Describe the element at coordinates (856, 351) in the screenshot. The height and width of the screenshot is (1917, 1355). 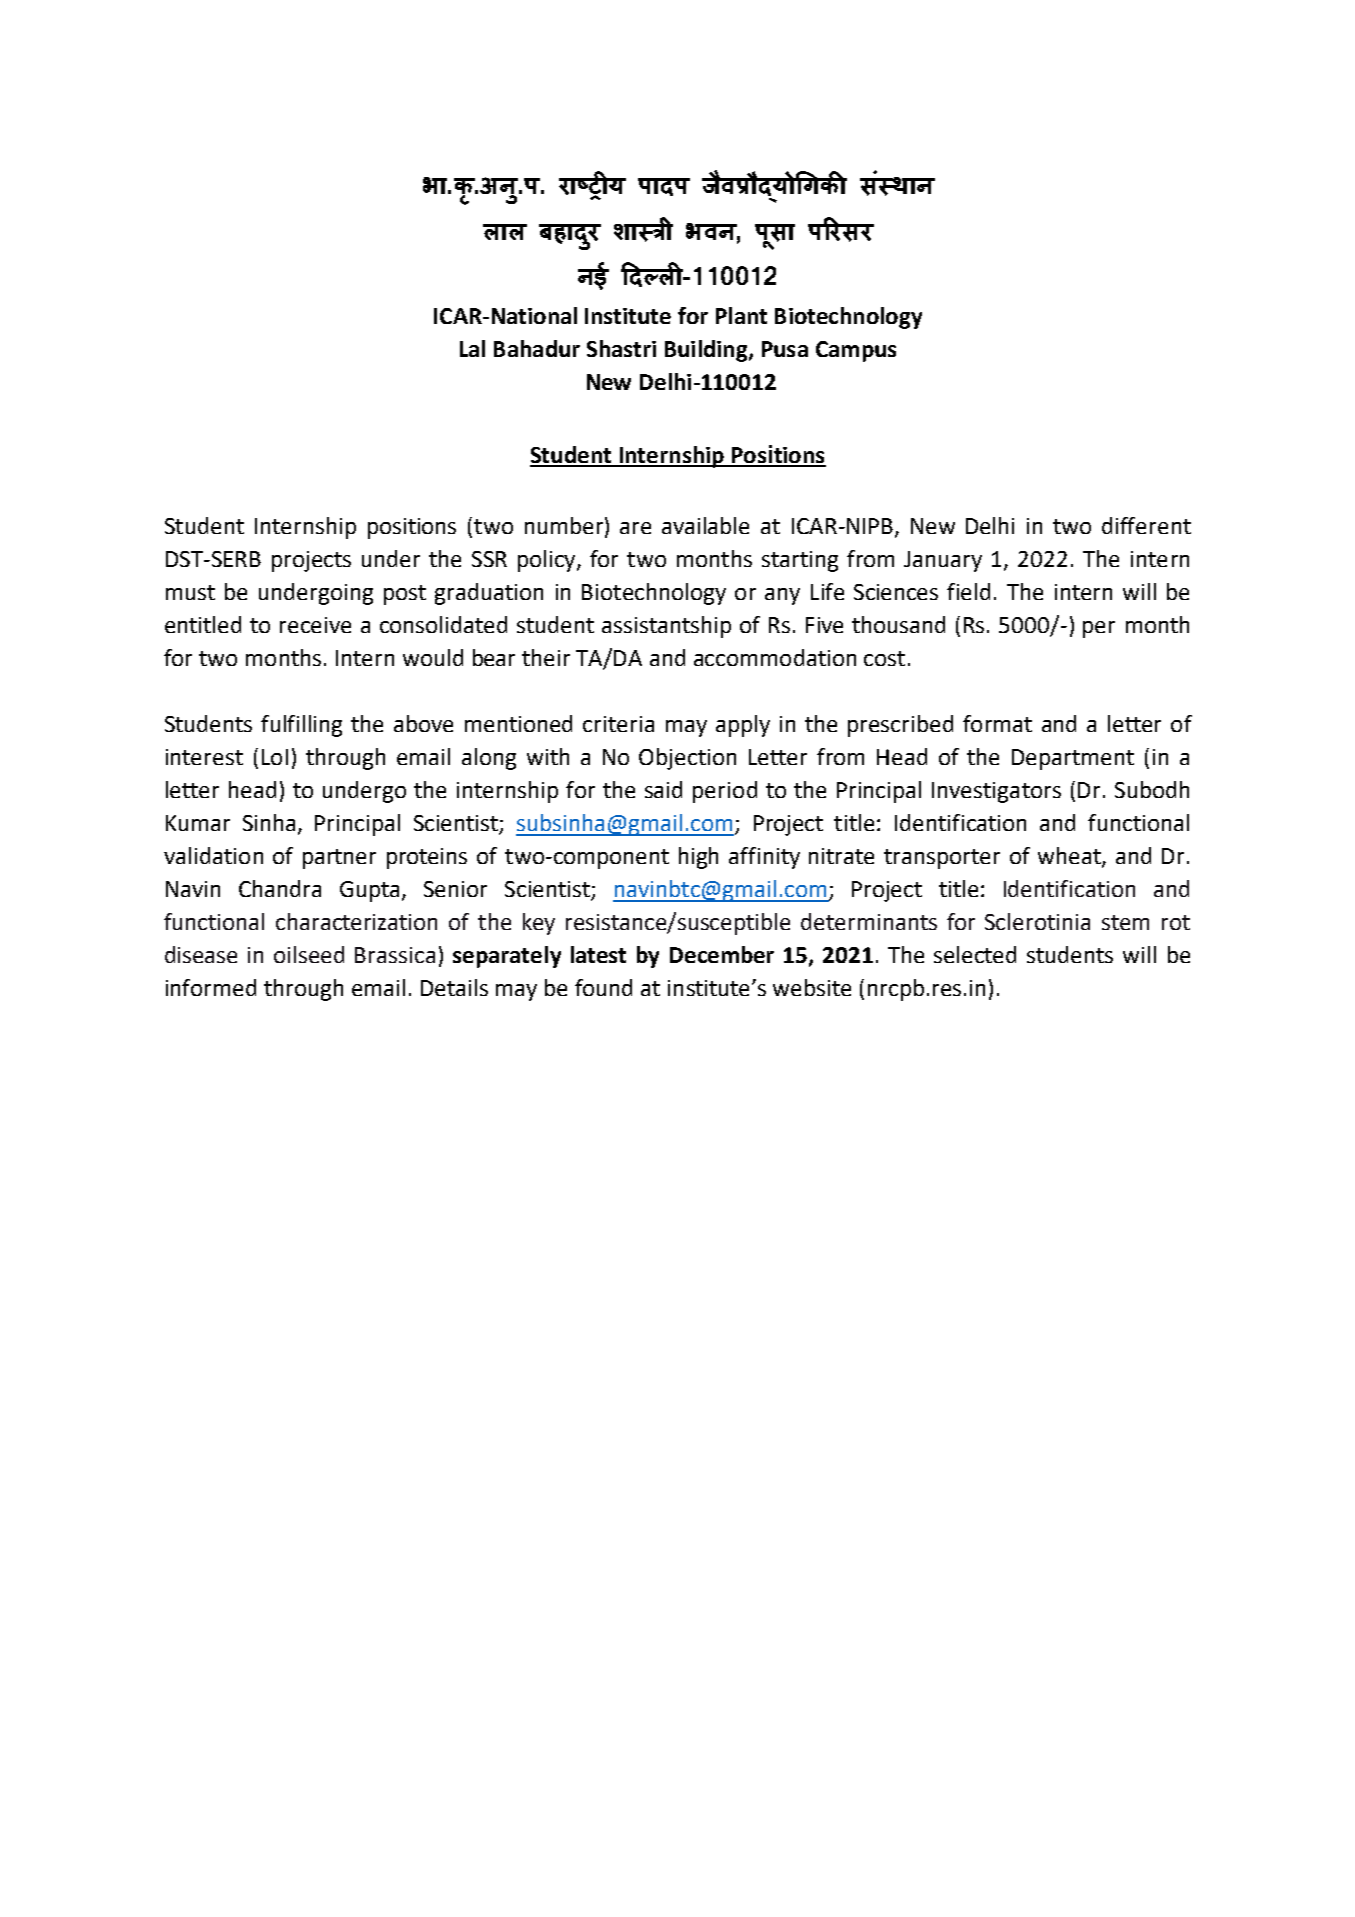
I see `Campus` at that location.
